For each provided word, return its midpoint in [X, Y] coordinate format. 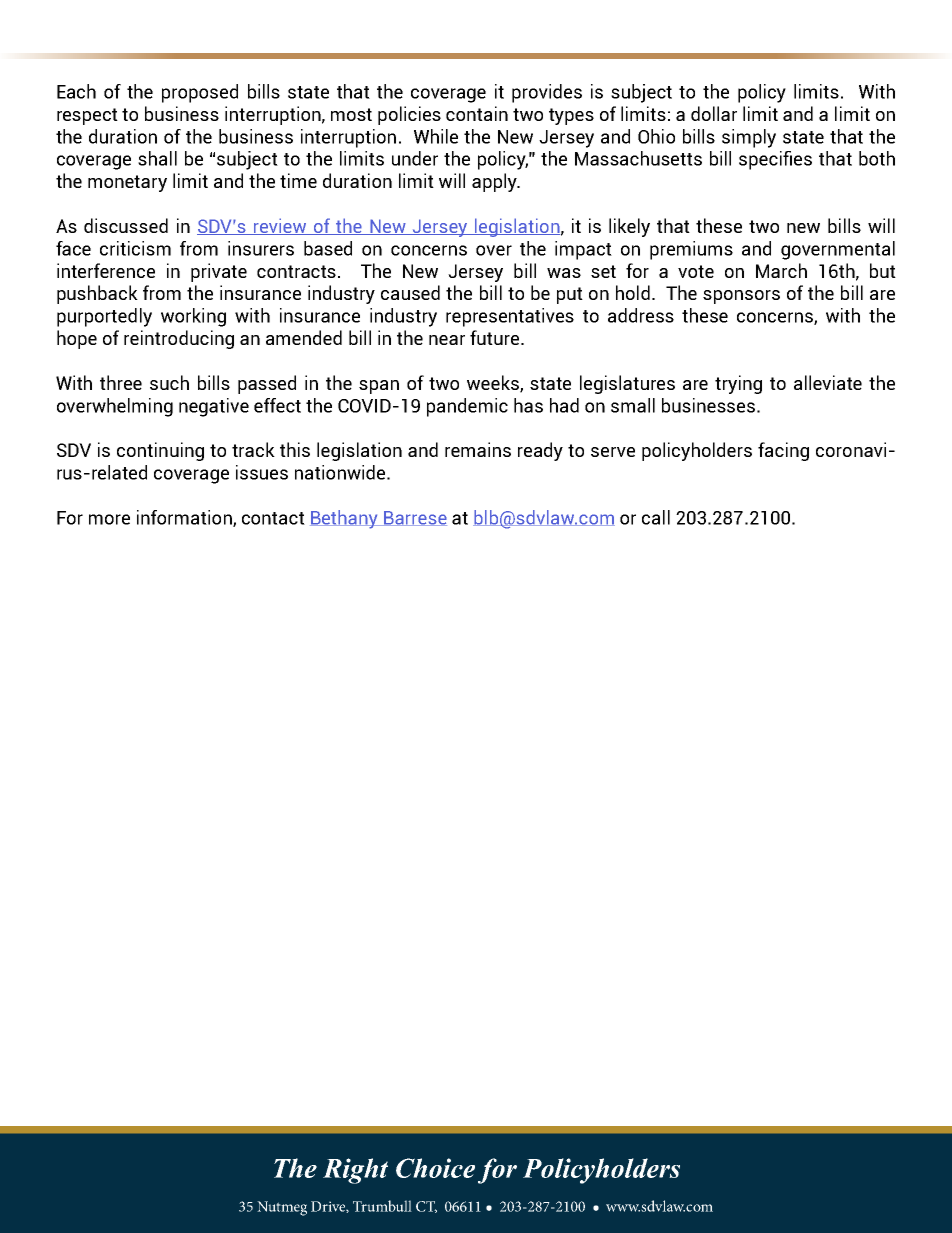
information [185, 518]
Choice [435, 1168]
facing [783, 451]
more [109, 519]
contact [273, 518]
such [169, 382]
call [656, 517]
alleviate [828, 382]
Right [355, 1171]
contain [477, 113]
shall [157, 158]
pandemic [467, 407]
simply [749, 138]
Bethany [345, 519]
